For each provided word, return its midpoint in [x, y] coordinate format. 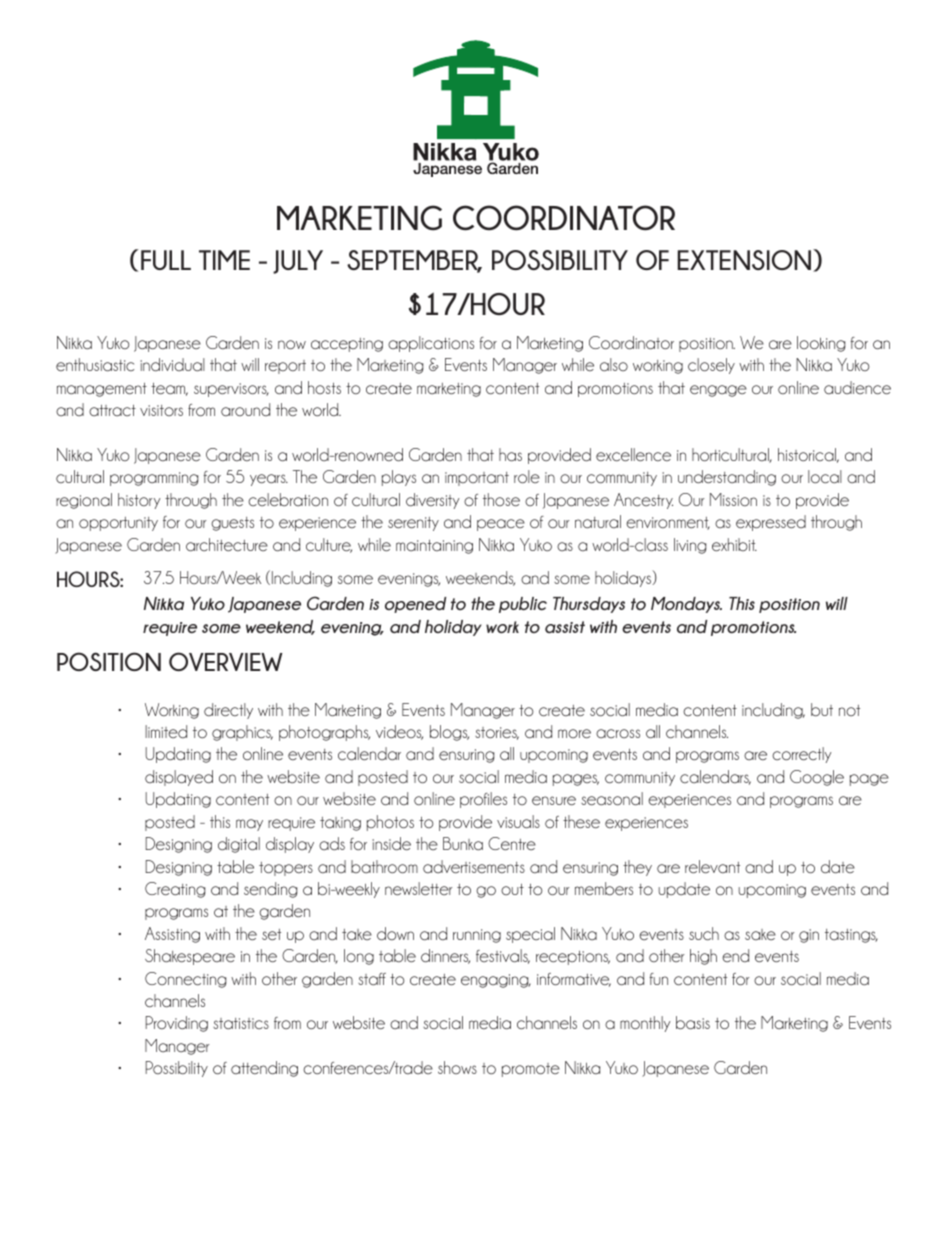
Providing [176, 1024]
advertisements [474, 866]
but [822, 709]
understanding [727, 478]
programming [154, 479]
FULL [166, 260]
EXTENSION [744, 260]
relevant [712, 866]
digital [239, 845]
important [477, 479]
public [523, 605]
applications [431, 344]
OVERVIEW [226, 661]
